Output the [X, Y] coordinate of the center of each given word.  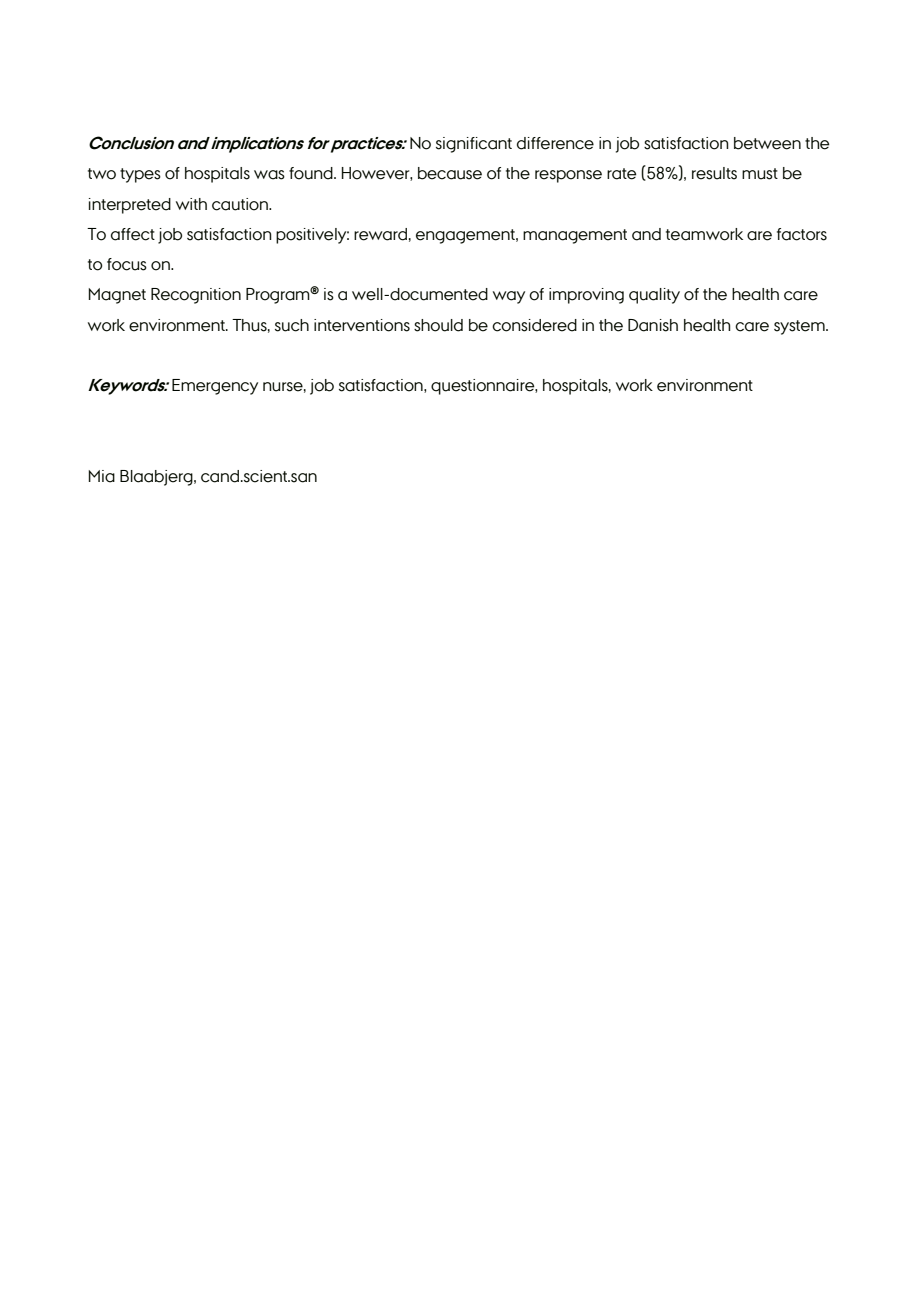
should [438, 325]
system [800, 327]
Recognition [196, 296]
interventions [362, 325]
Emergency [215, 387]
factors [802, 234]
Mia [102, 476]
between [767, 143]
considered [534, 325]
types [140, 175]
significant [474, 145]
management [575, 236]
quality [654, 296]
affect [133, 234]
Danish [653, 325]
